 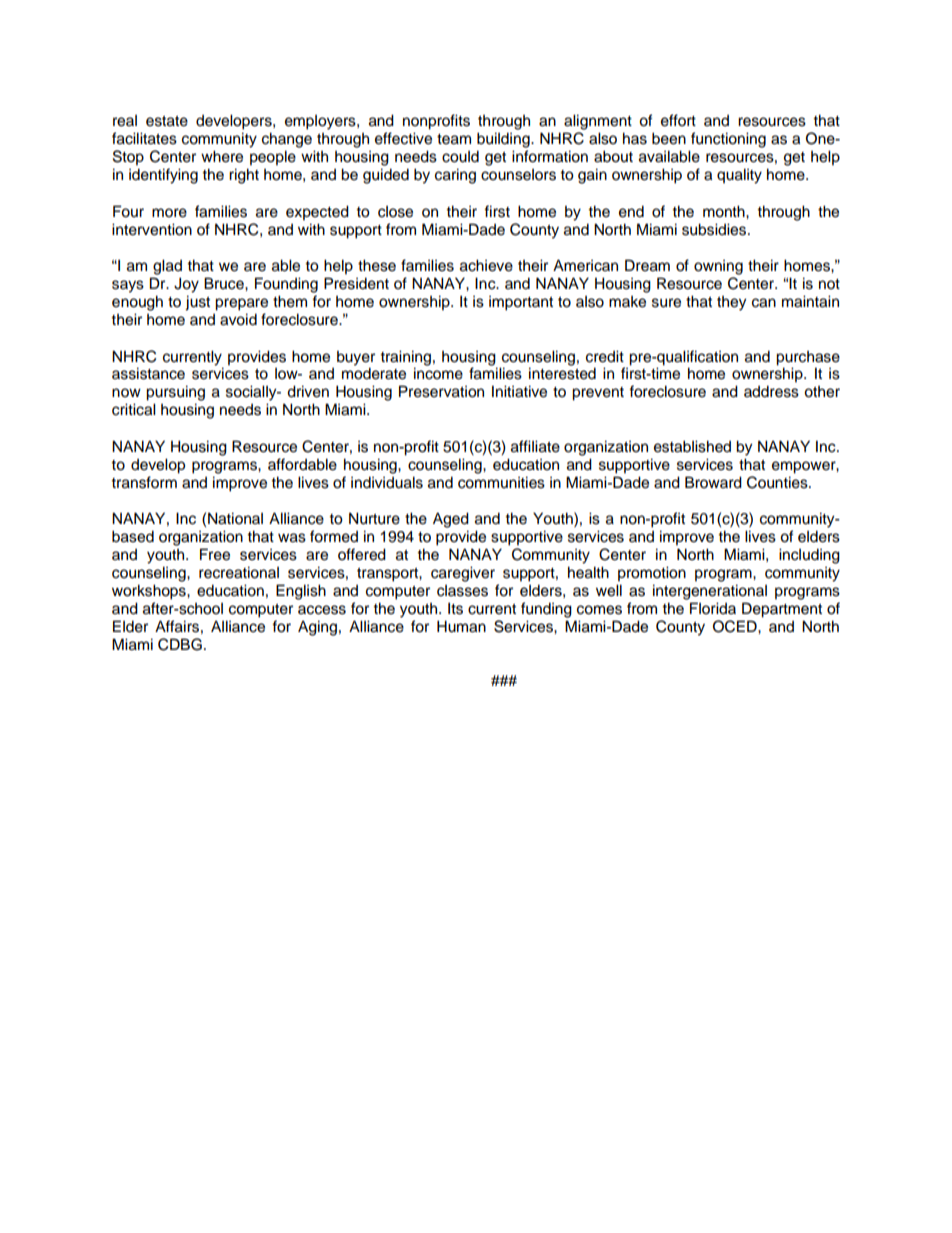 I want to click on CDBG, so click(x=180, y=644).
